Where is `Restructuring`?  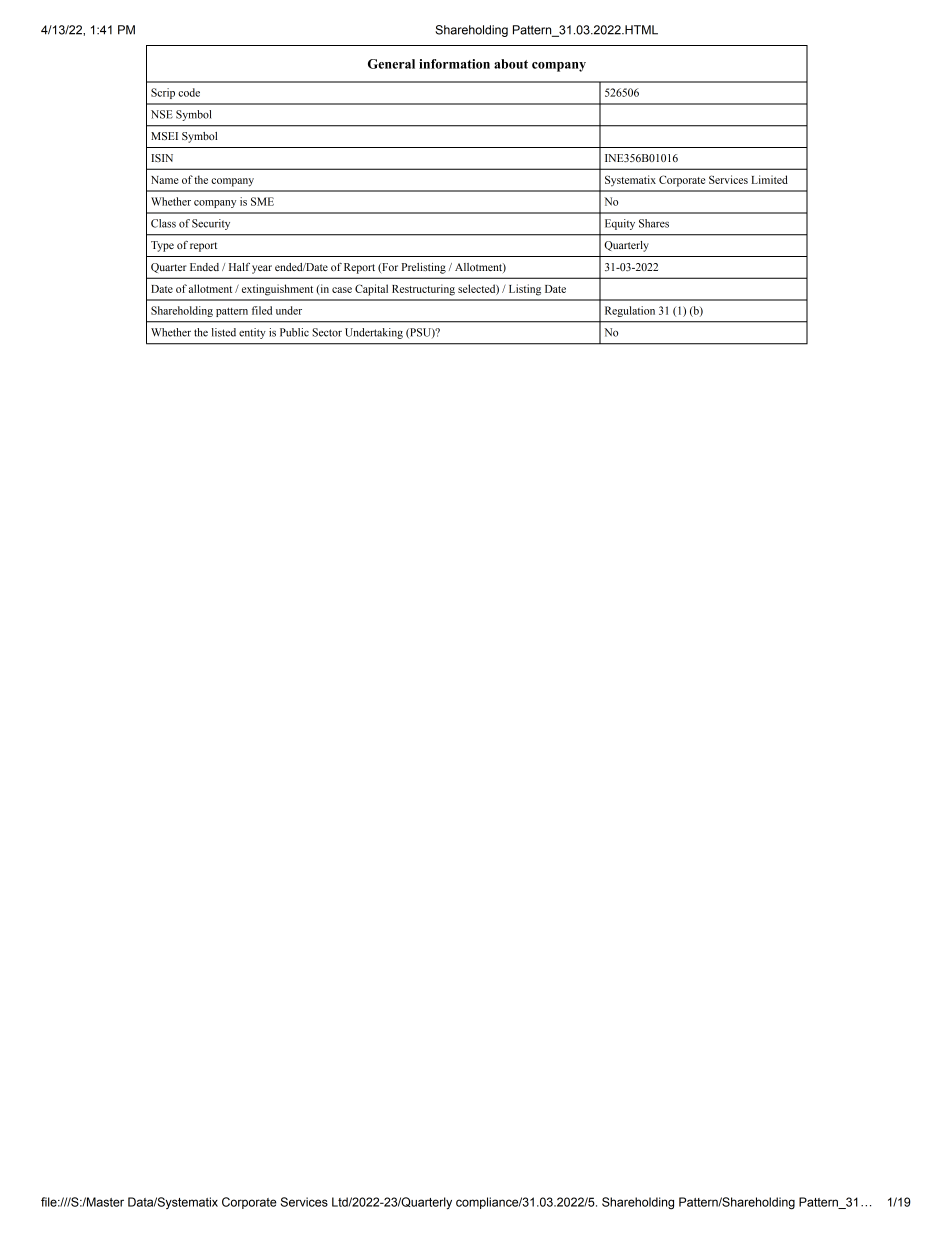
Restructuring is located at coordinates (423, 290).
